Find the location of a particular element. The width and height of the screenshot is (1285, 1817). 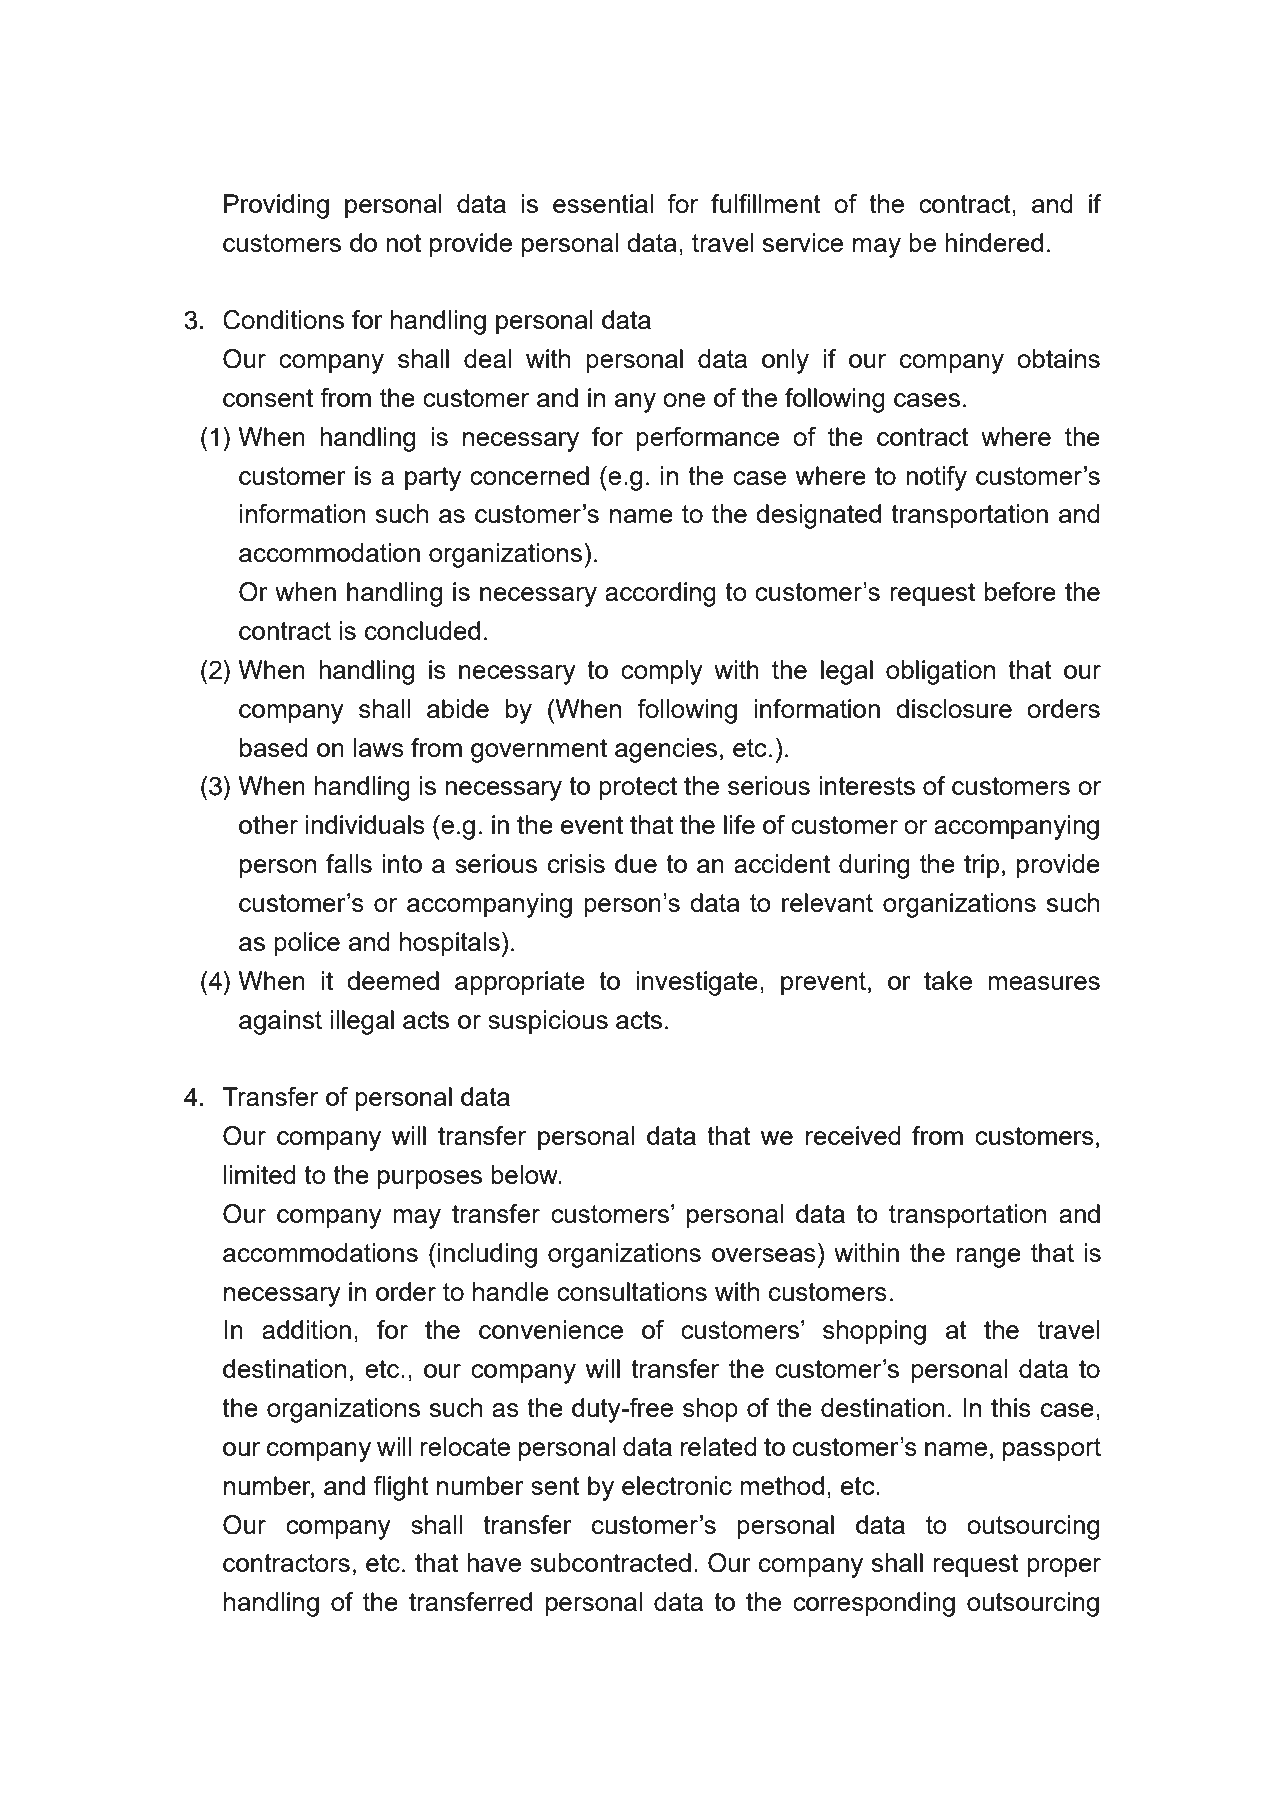

Providing is located at coordinates (276, 206).
